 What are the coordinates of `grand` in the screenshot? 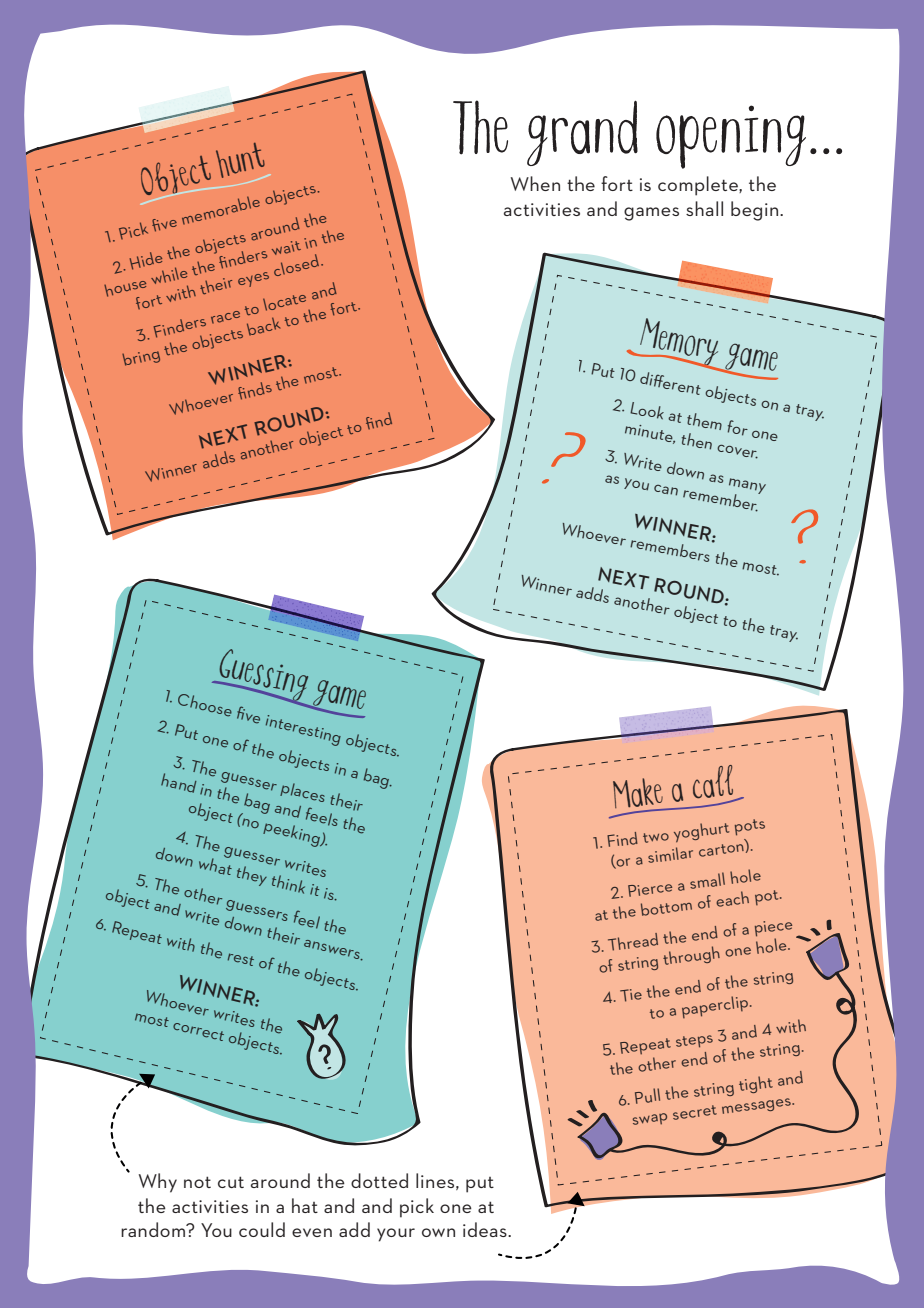 It's located at (582, 133).
